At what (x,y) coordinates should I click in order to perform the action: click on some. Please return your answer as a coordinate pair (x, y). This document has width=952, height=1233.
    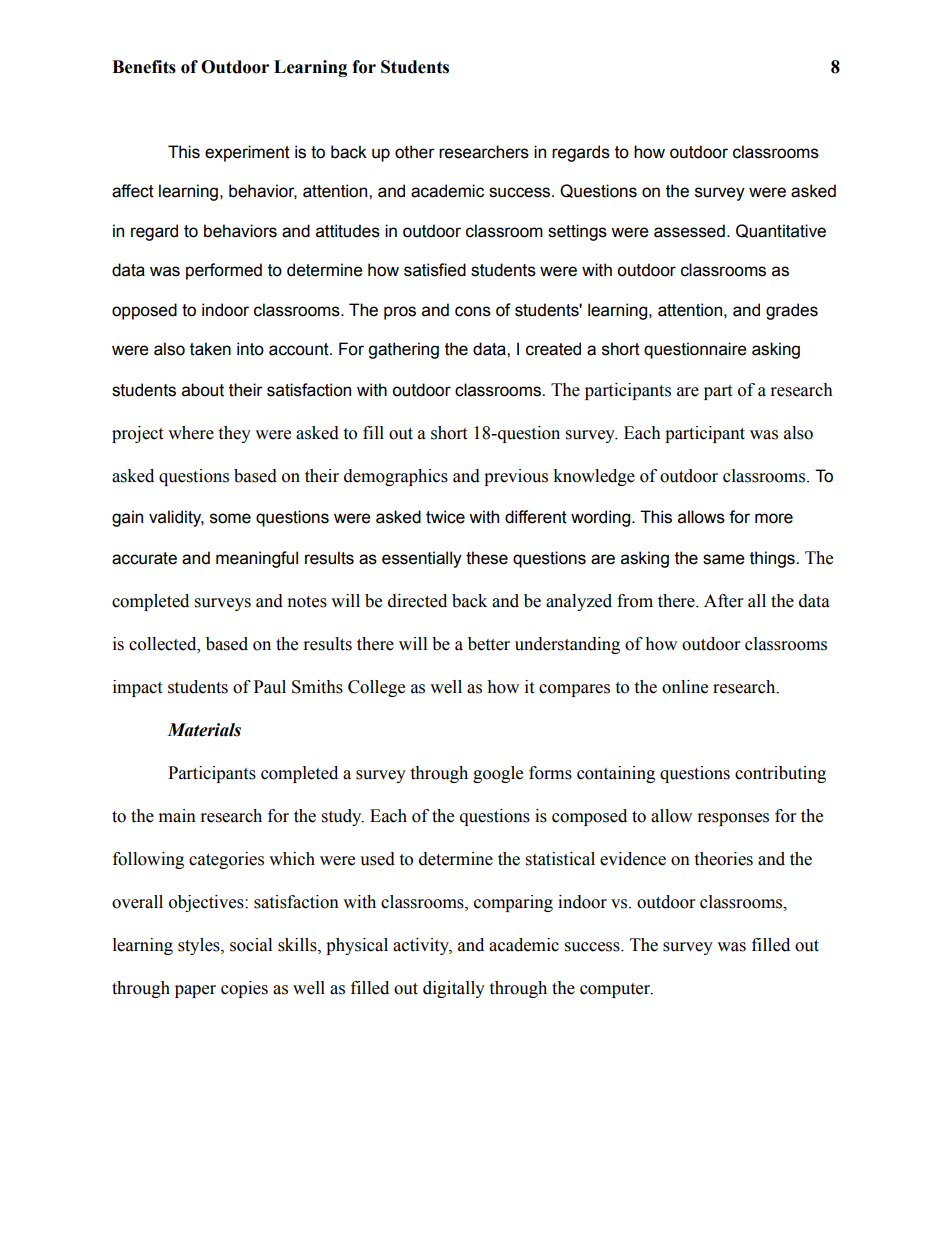
    Looking at the image, I should click on (230, 518).
